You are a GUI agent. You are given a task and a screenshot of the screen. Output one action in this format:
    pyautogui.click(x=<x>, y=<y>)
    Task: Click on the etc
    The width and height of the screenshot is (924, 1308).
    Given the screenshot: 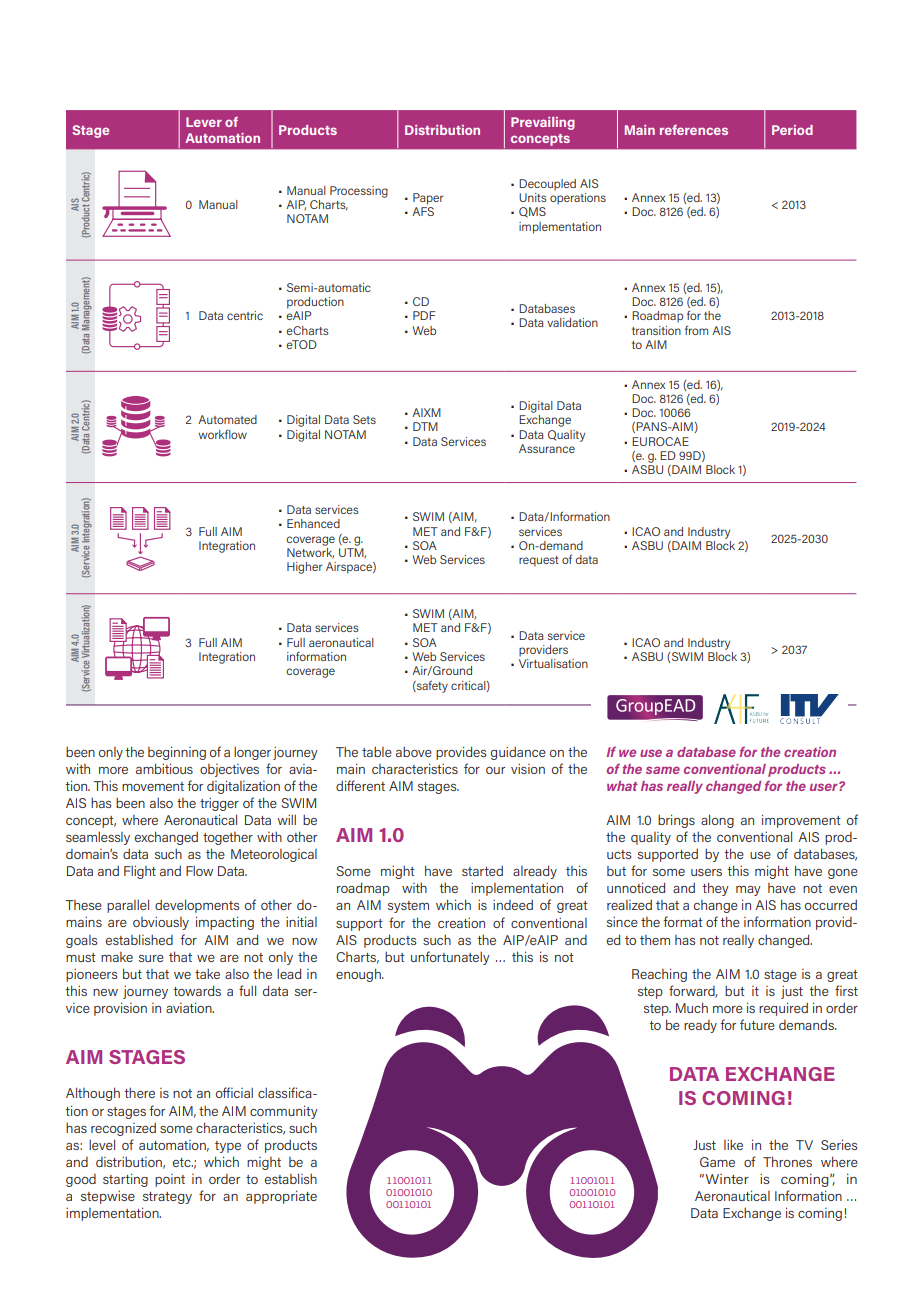 What is the action you would take?
    pyautogui.click(x=183, y=1162)
